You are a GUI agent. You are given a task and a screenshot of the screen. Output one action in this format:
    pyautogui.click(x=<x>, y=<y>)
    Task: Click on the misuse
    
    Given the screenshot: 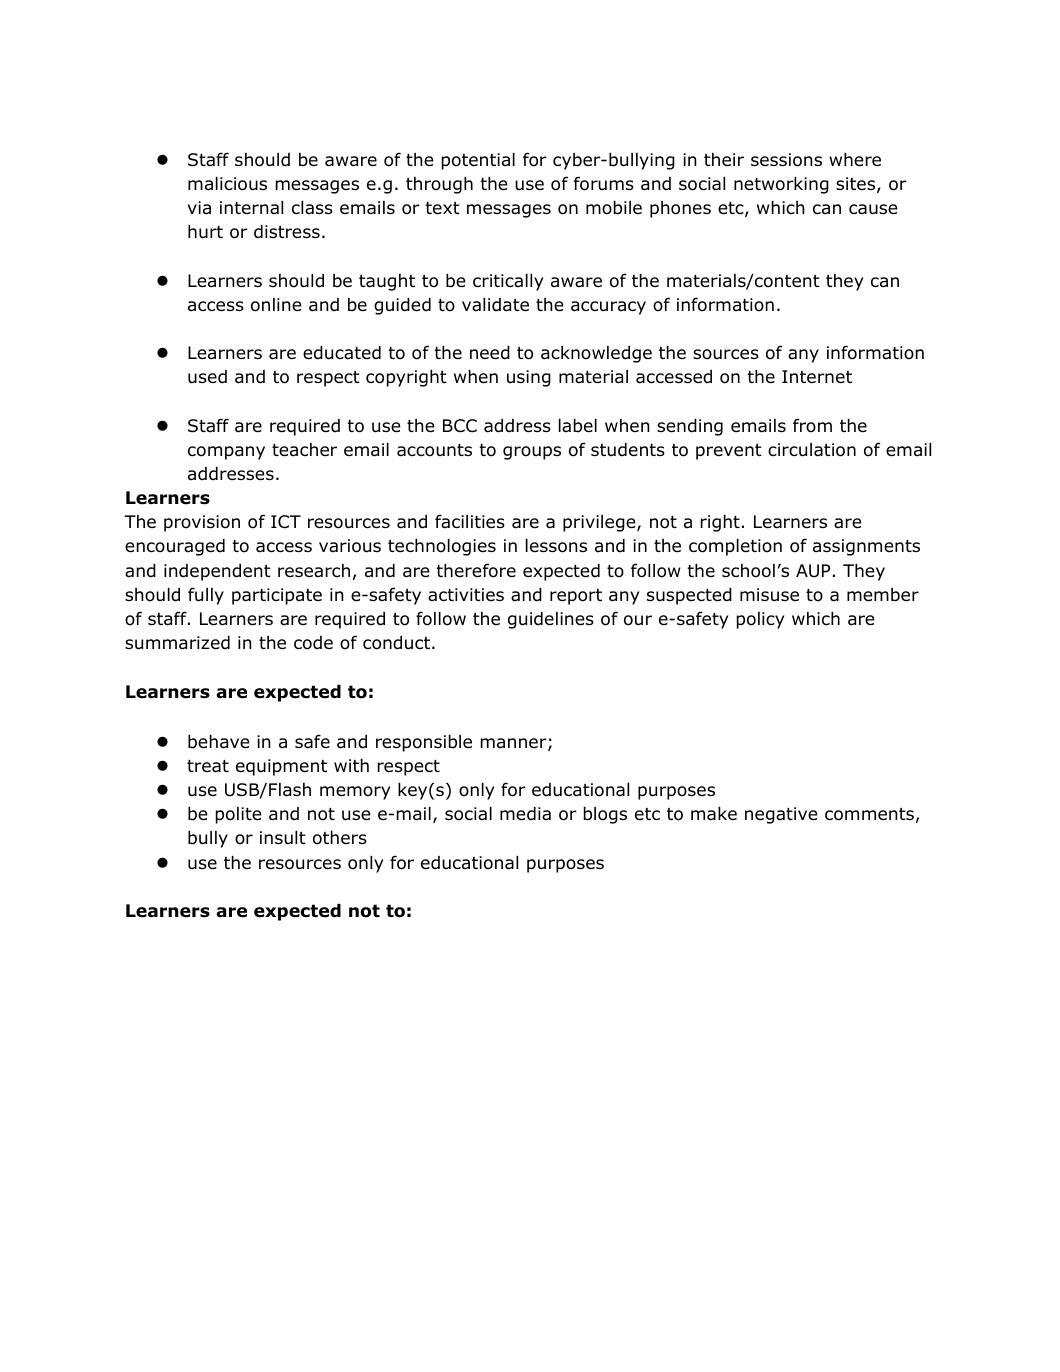 What is the action you would take?
    pyautogui.click(x=769, y=595)
